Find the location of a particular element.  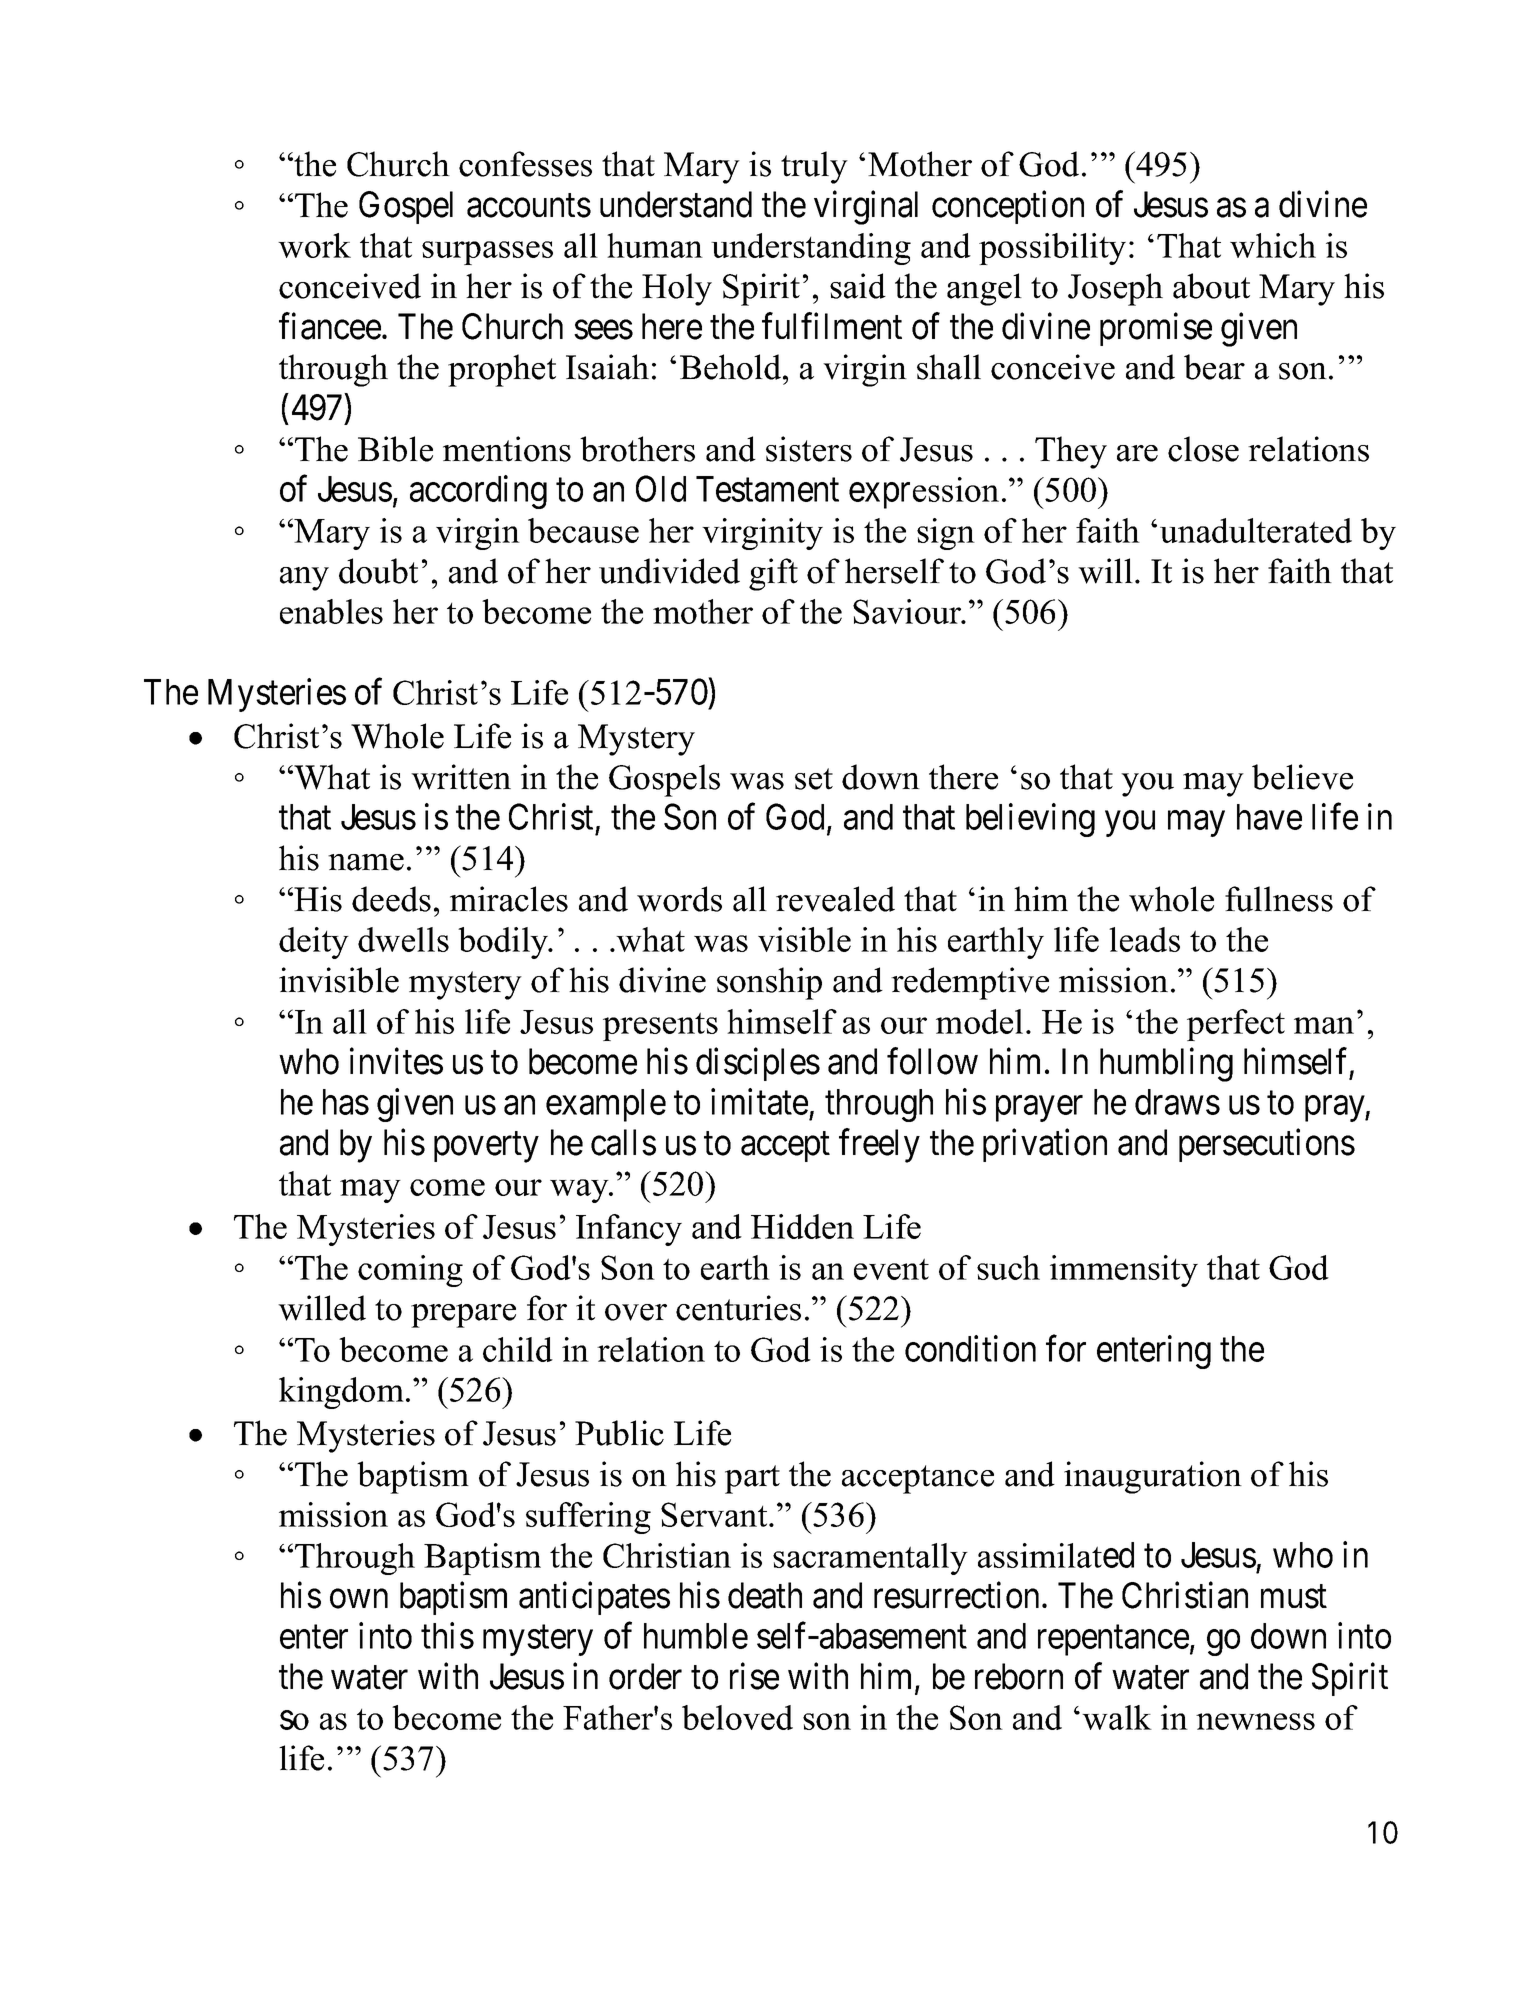

surpasses is located at coordinates (487, 253).
